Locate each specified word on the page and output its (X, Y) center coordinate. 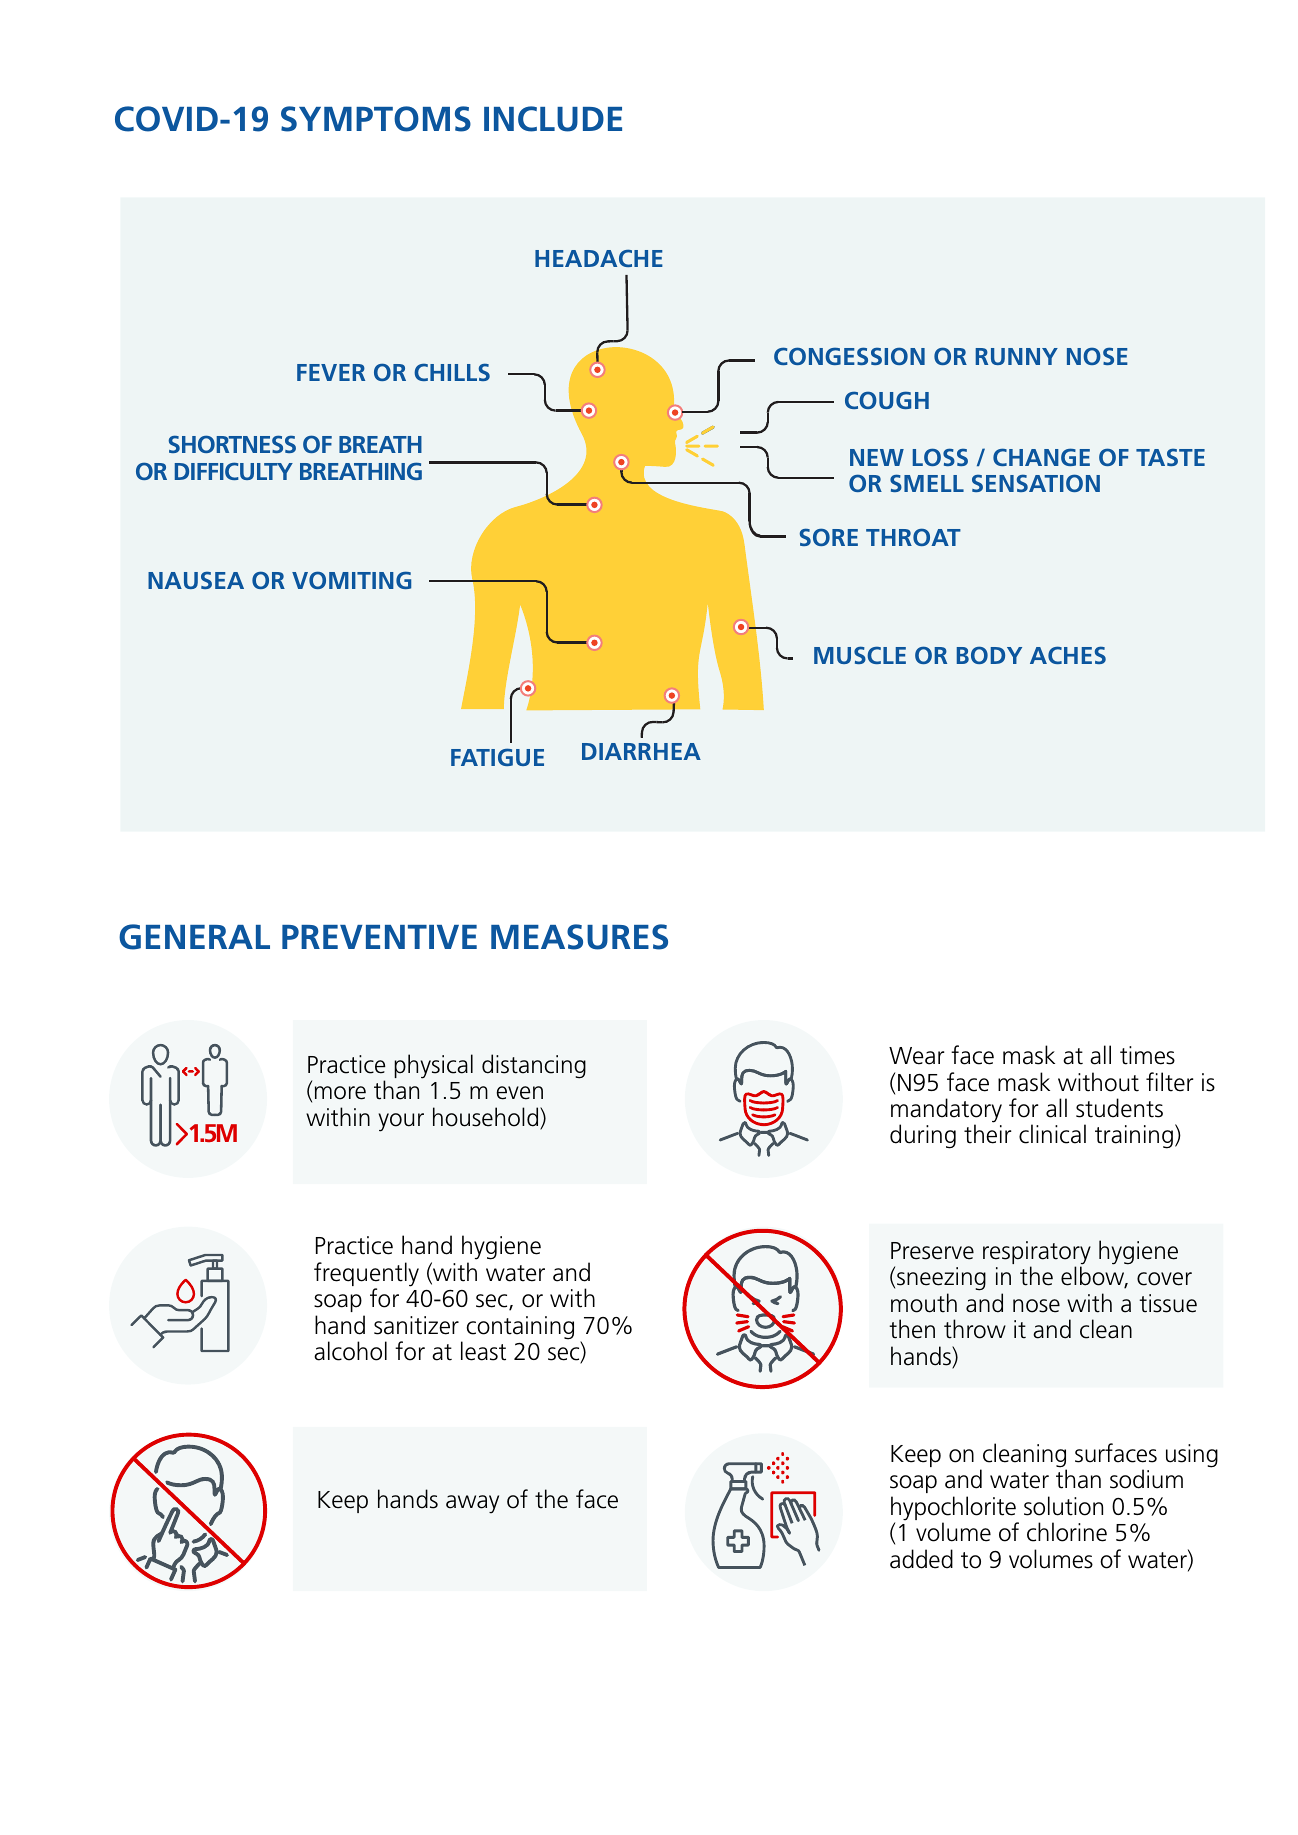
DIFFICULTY (234, 471)
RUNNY (1017, 356)
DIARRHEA (641, 751)
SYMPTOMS (376, 119)
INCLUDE (553, 119)
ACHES (1068, 655)
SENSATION (1036, 483)
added (921, 1559)
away (472, 1504)
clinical (1052, 1134)
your (401, 1122)
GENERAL (194, 937)
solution (1063, 1506)
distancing (534, 1066)
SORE (829, 537)
